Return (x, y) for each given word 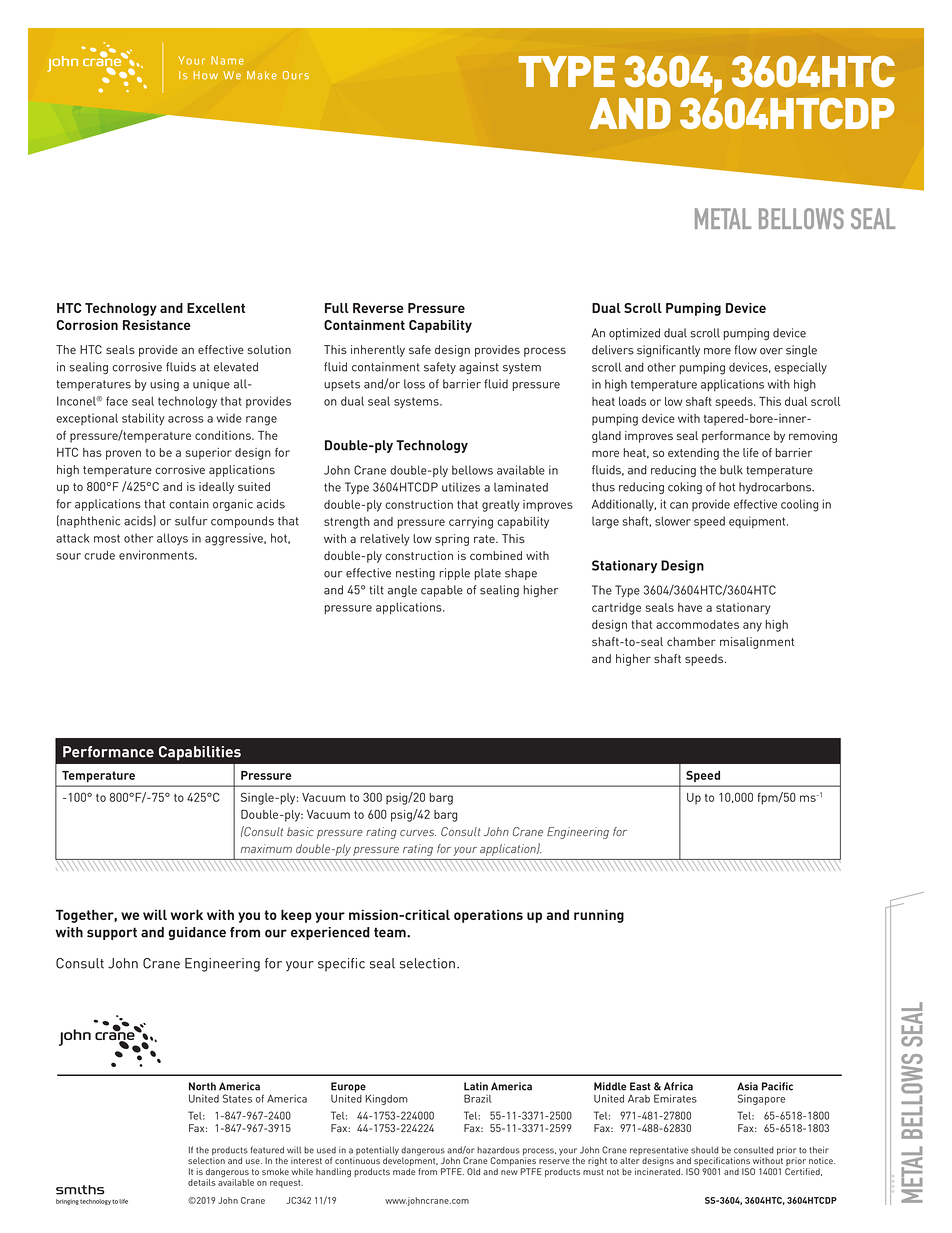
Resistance (157, 325)
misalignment (757, 643)
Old (473, 1171)
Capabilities (200, 753)
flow (745, 350)
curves (418, 833)
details (202, 1182)
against (479, 368)
